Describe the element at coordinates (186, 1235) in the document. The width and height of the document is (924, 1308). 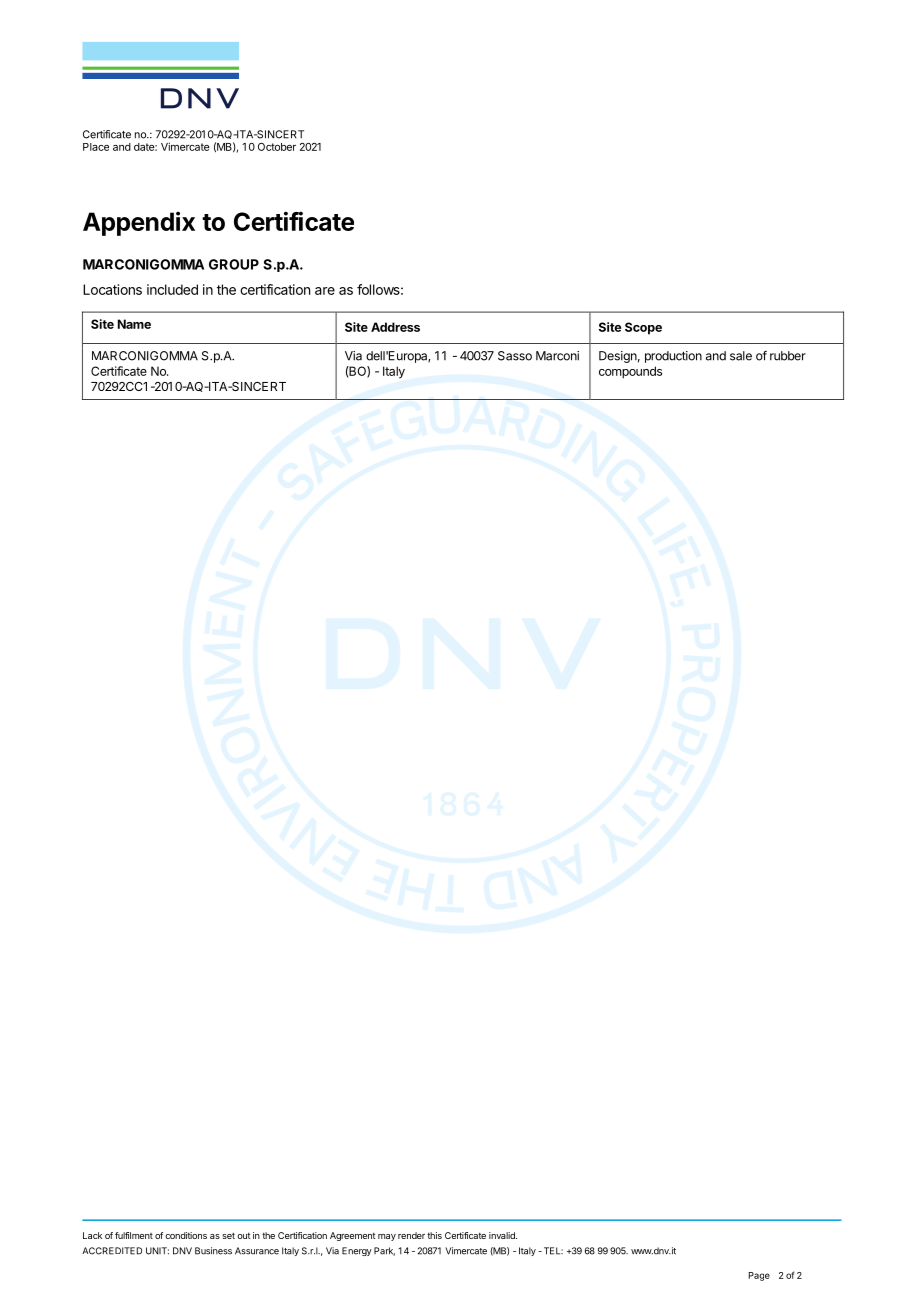
I see `conditions` at that location.
